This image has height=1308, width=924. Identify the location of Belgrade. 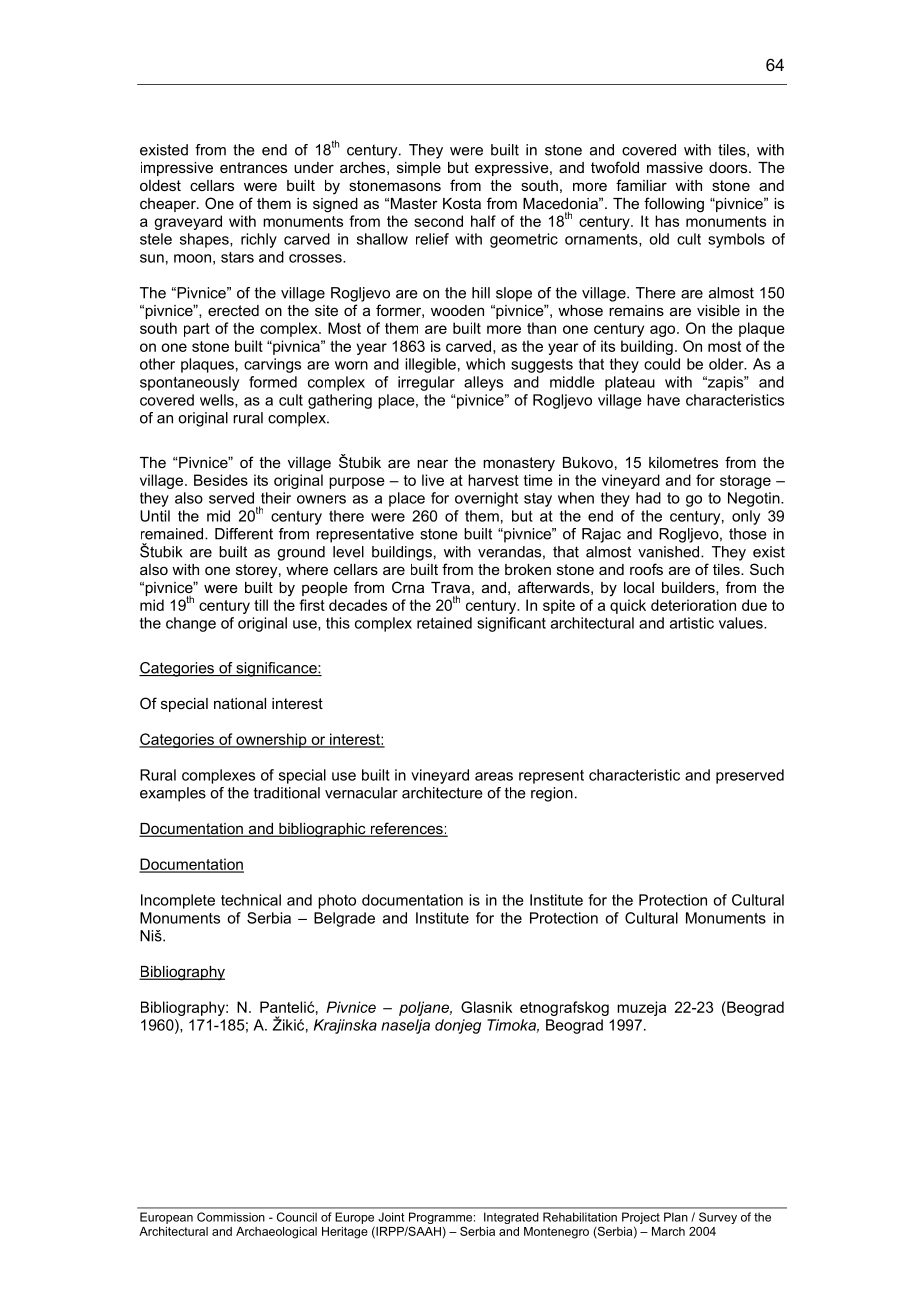
(344, 919).
